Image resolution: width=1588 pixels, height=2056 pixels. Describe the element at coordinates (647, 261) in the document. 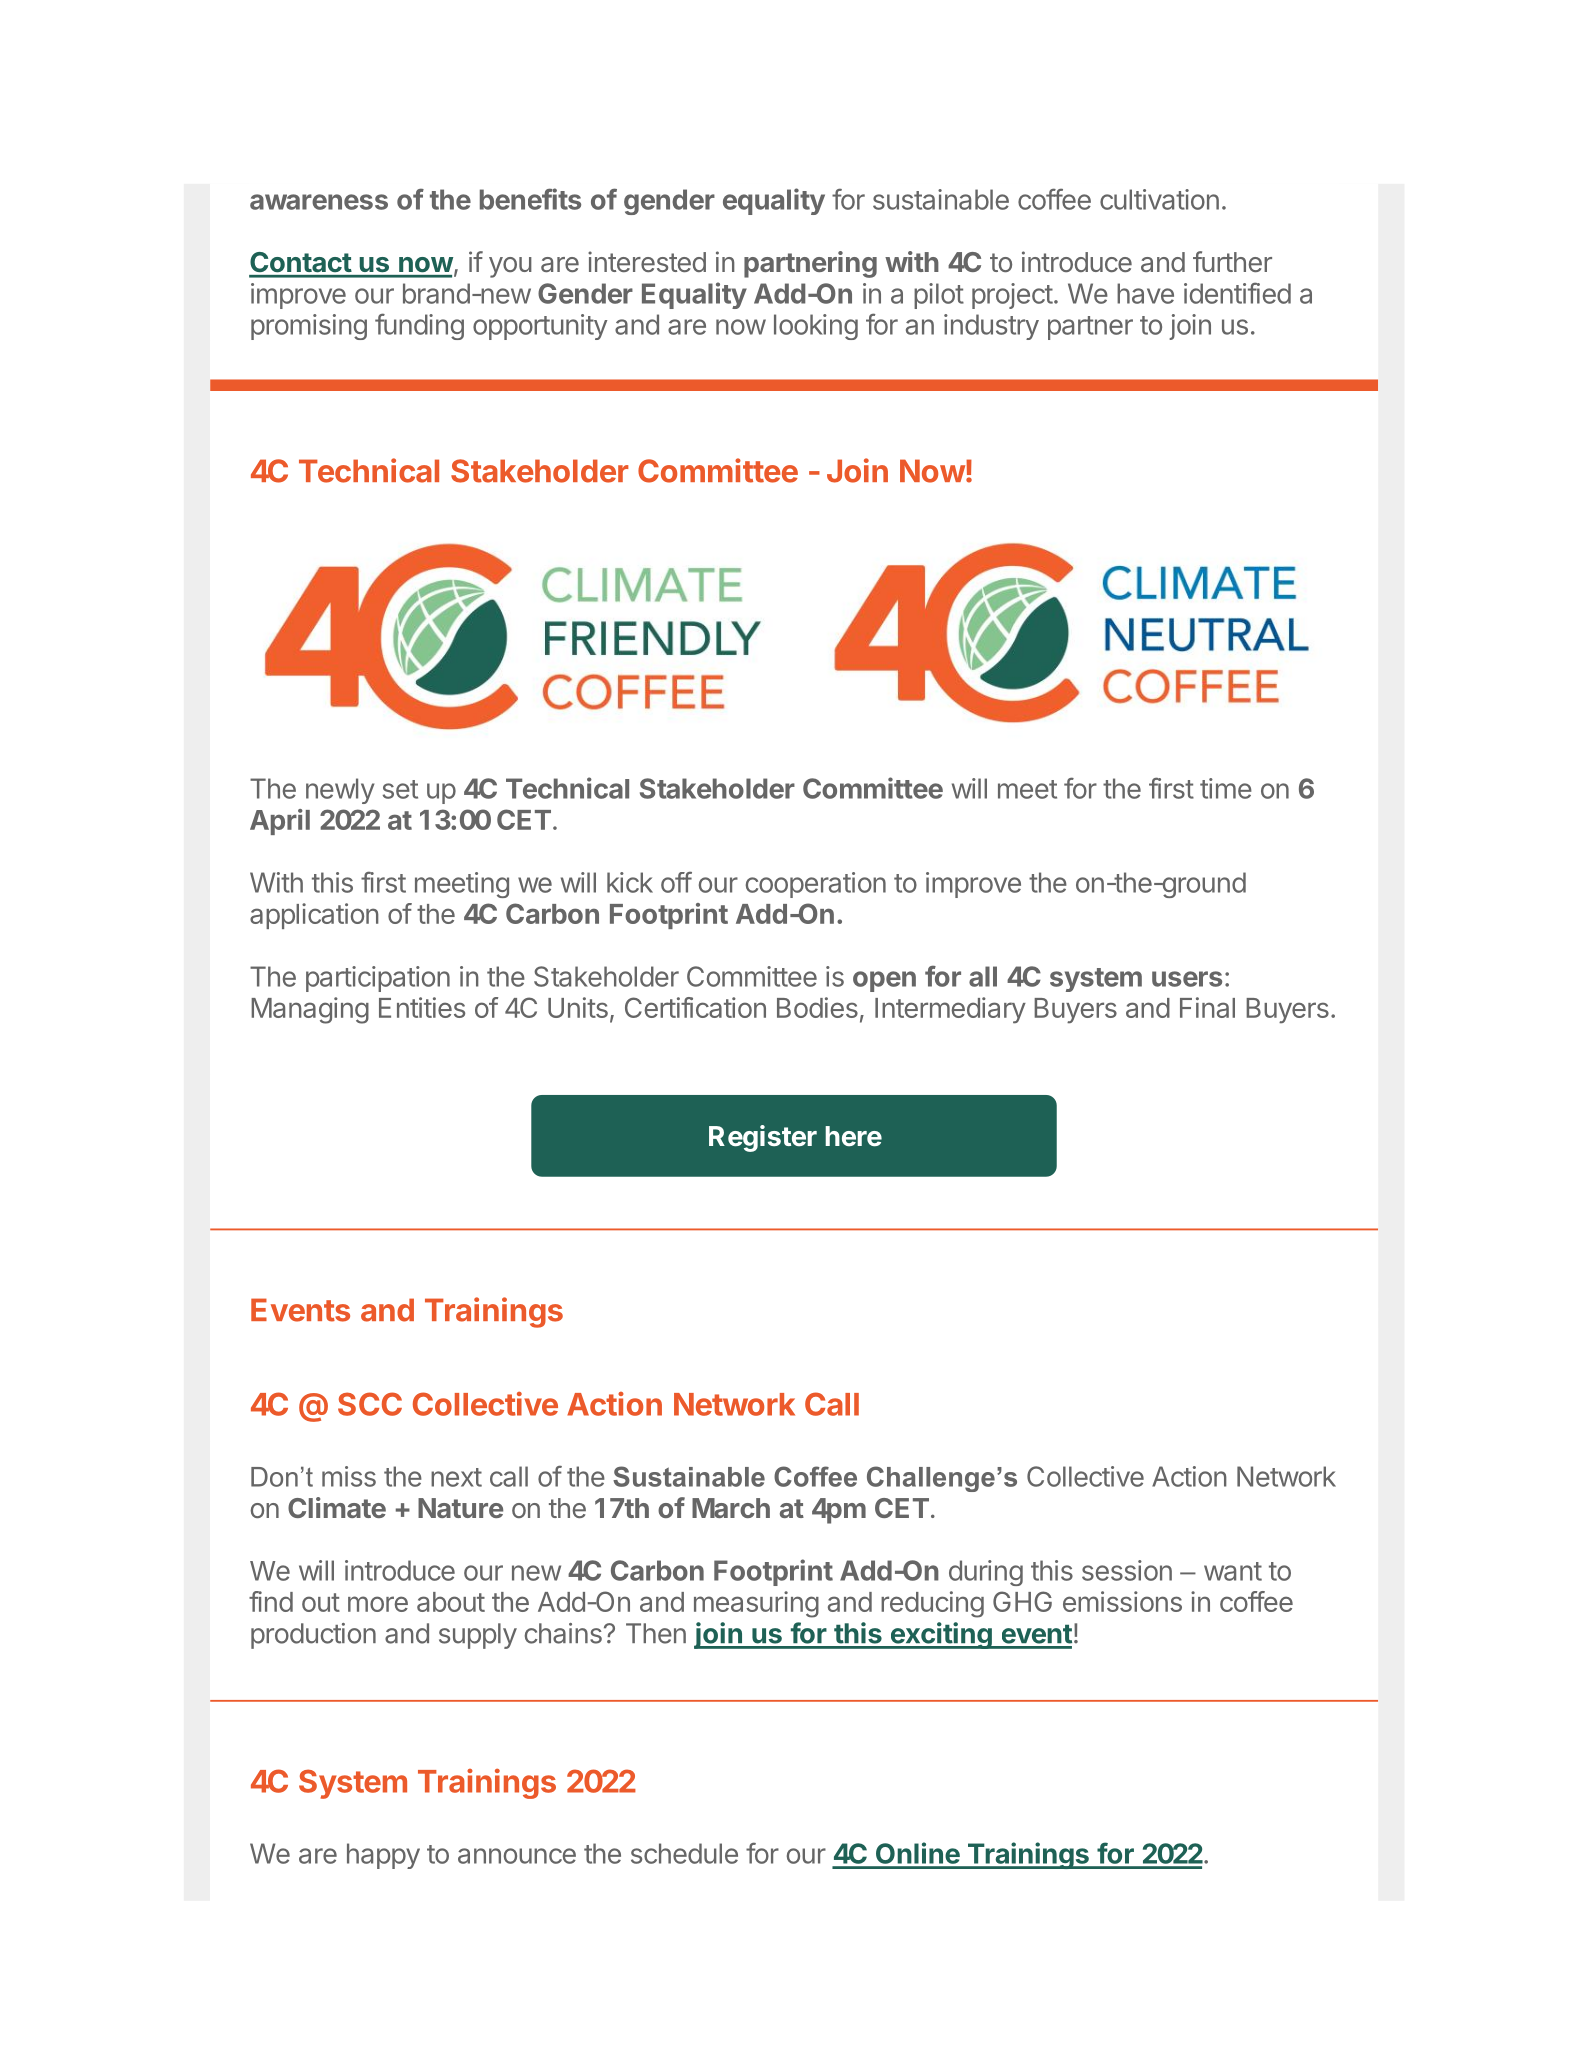

I see `interested` at that location.
